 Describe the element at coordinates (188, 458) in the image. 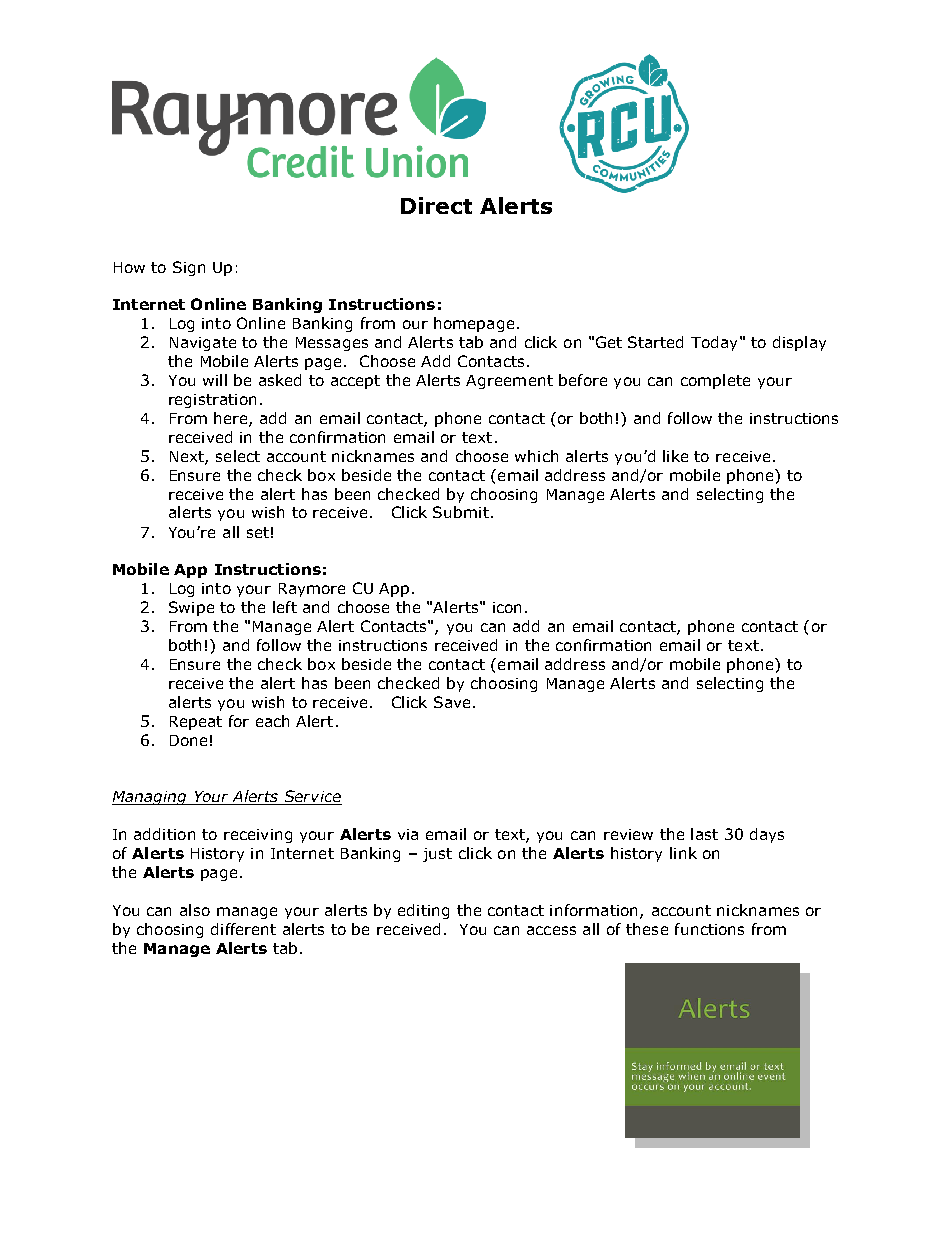

I see `Next` at that location.
